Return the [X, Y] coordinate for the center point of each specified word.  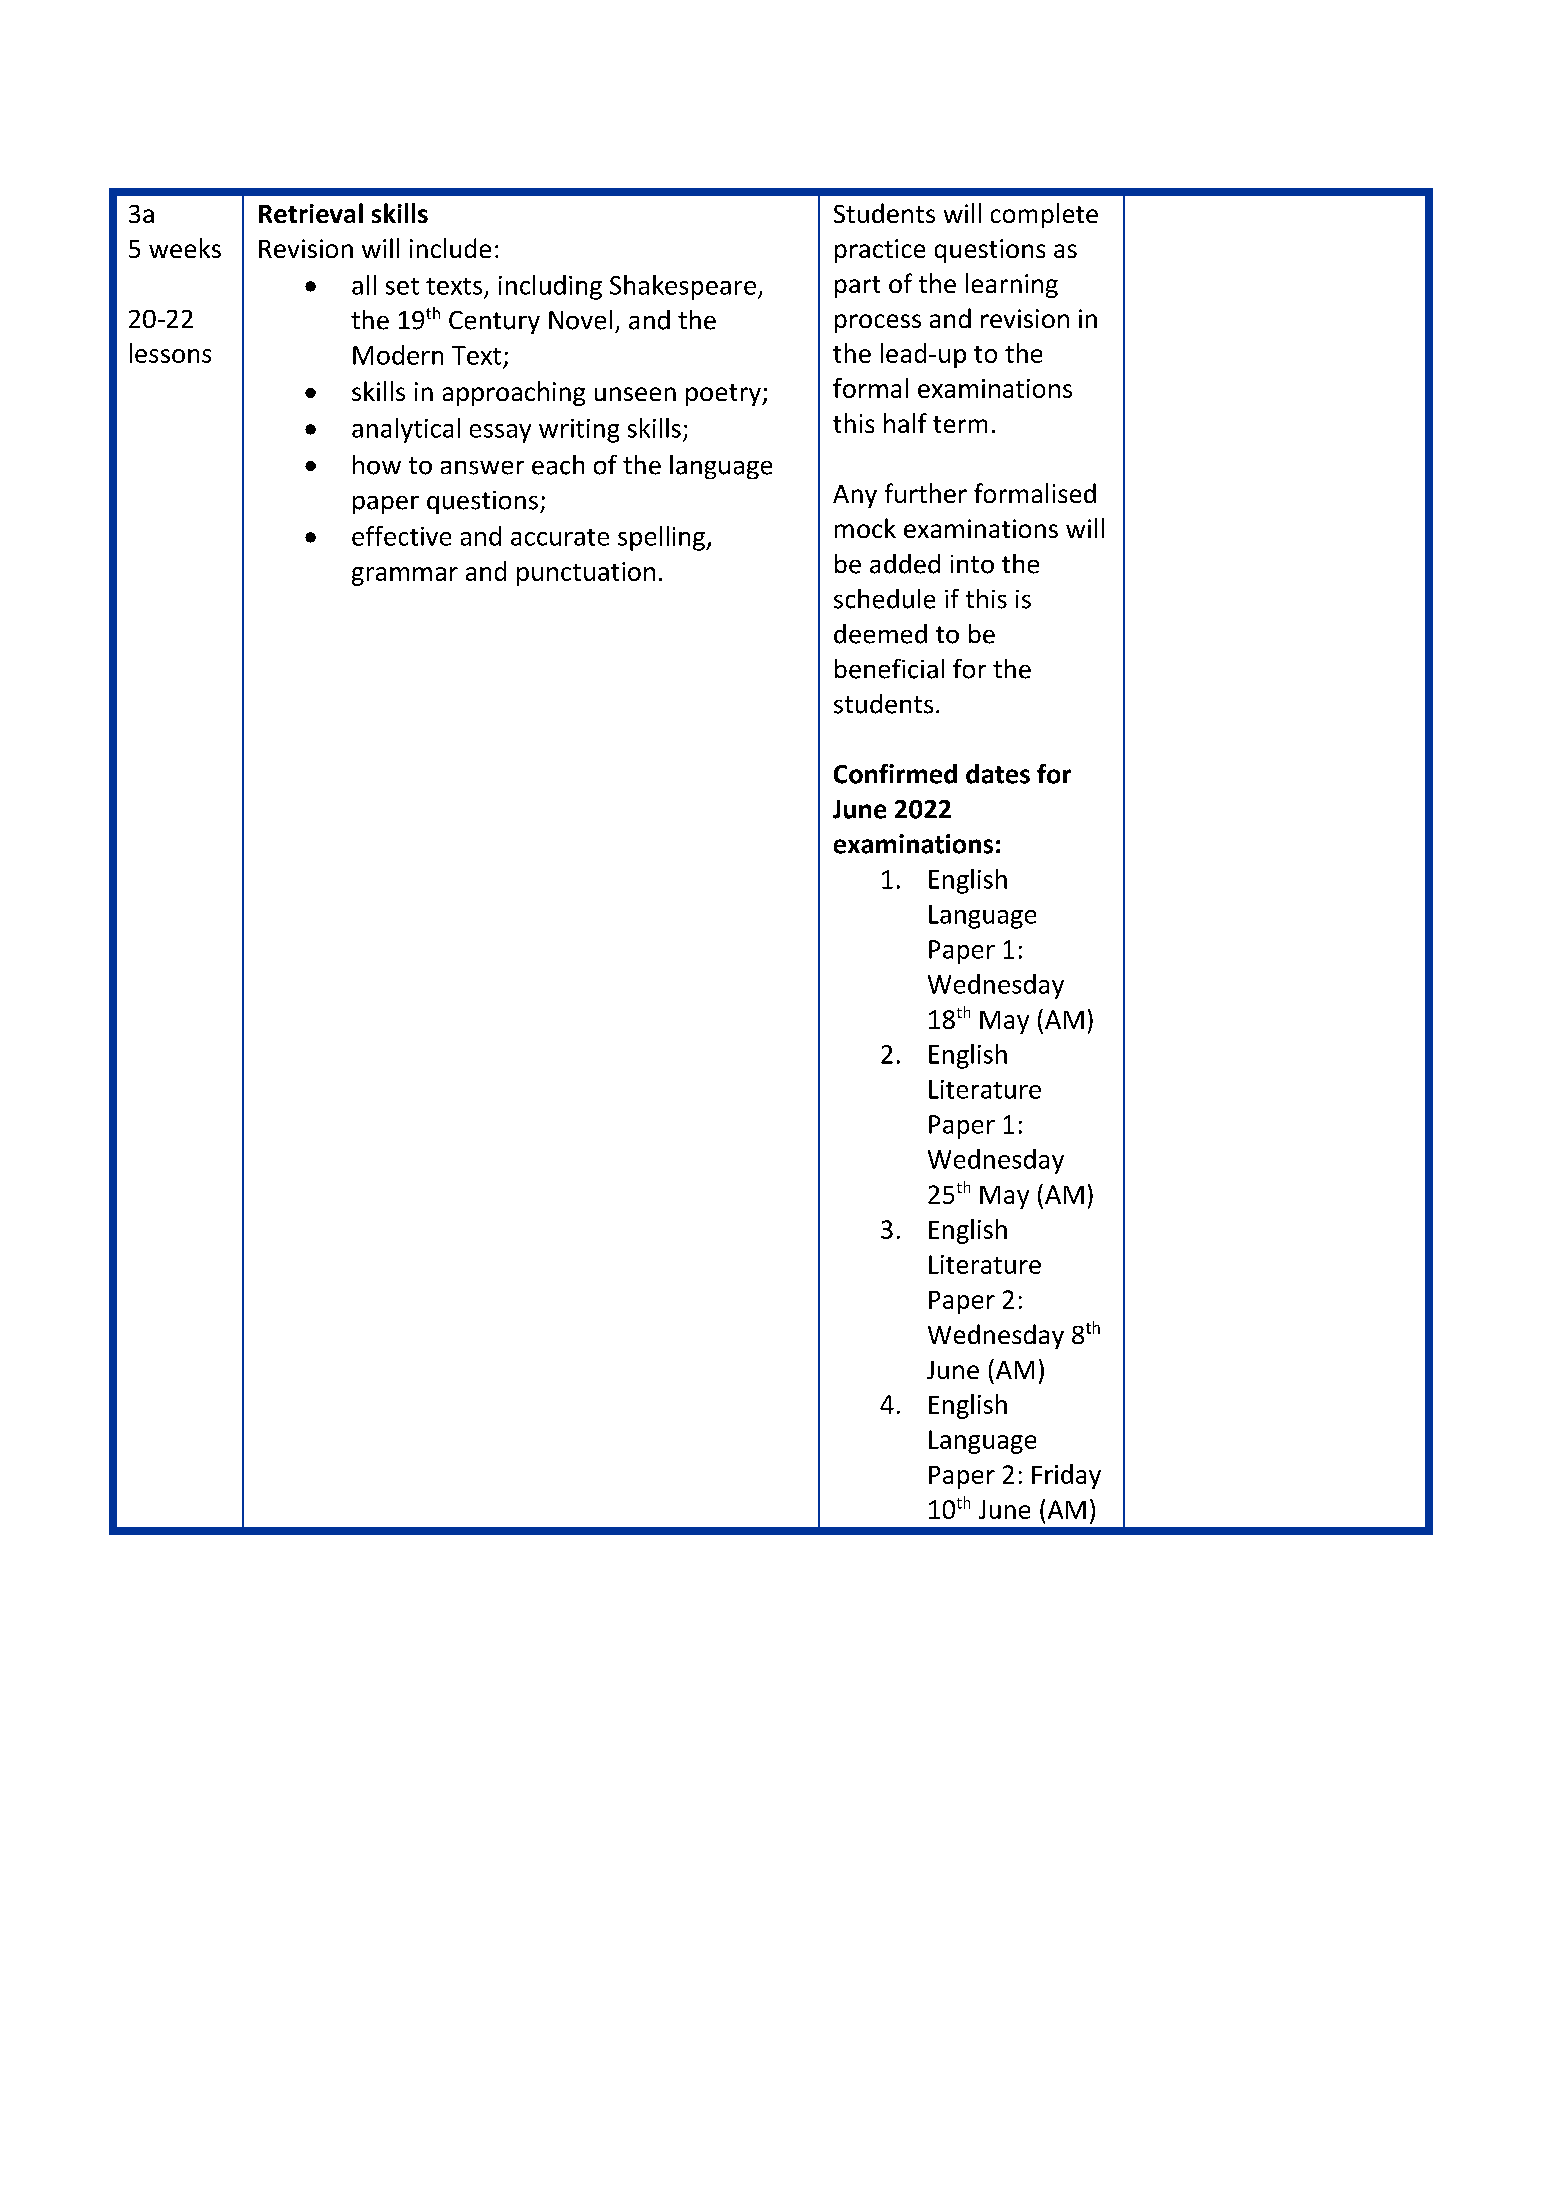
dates [998, 774]
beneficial [889, 669]
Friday [1066, 1476]
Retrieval [311, 213]
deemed [880, 634]
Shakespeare [683, 287]
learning [1012, 285]
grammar [405, 576]
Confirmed [895, 774]
